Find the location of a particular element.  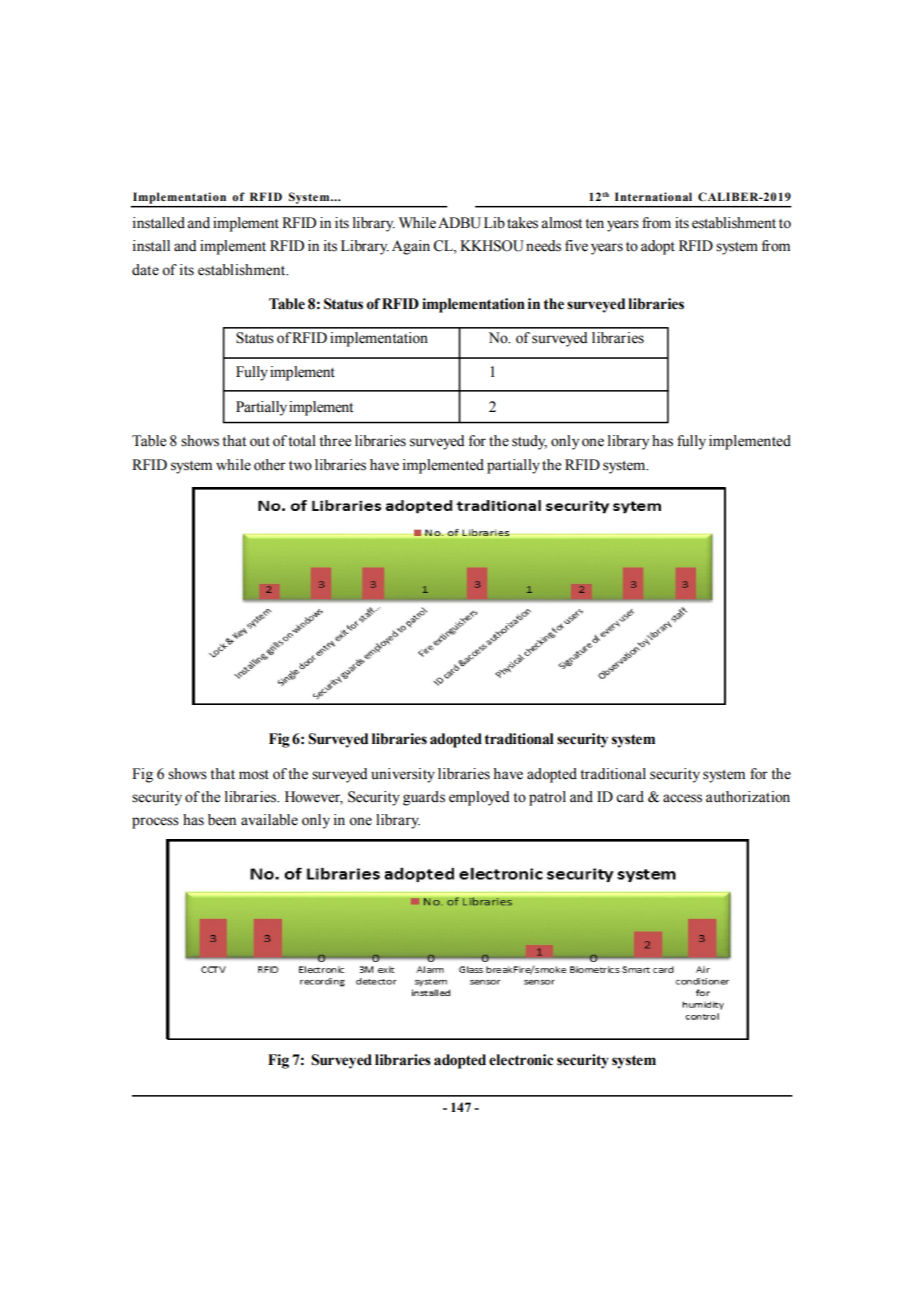

other is located at coordinates (270, 465).
